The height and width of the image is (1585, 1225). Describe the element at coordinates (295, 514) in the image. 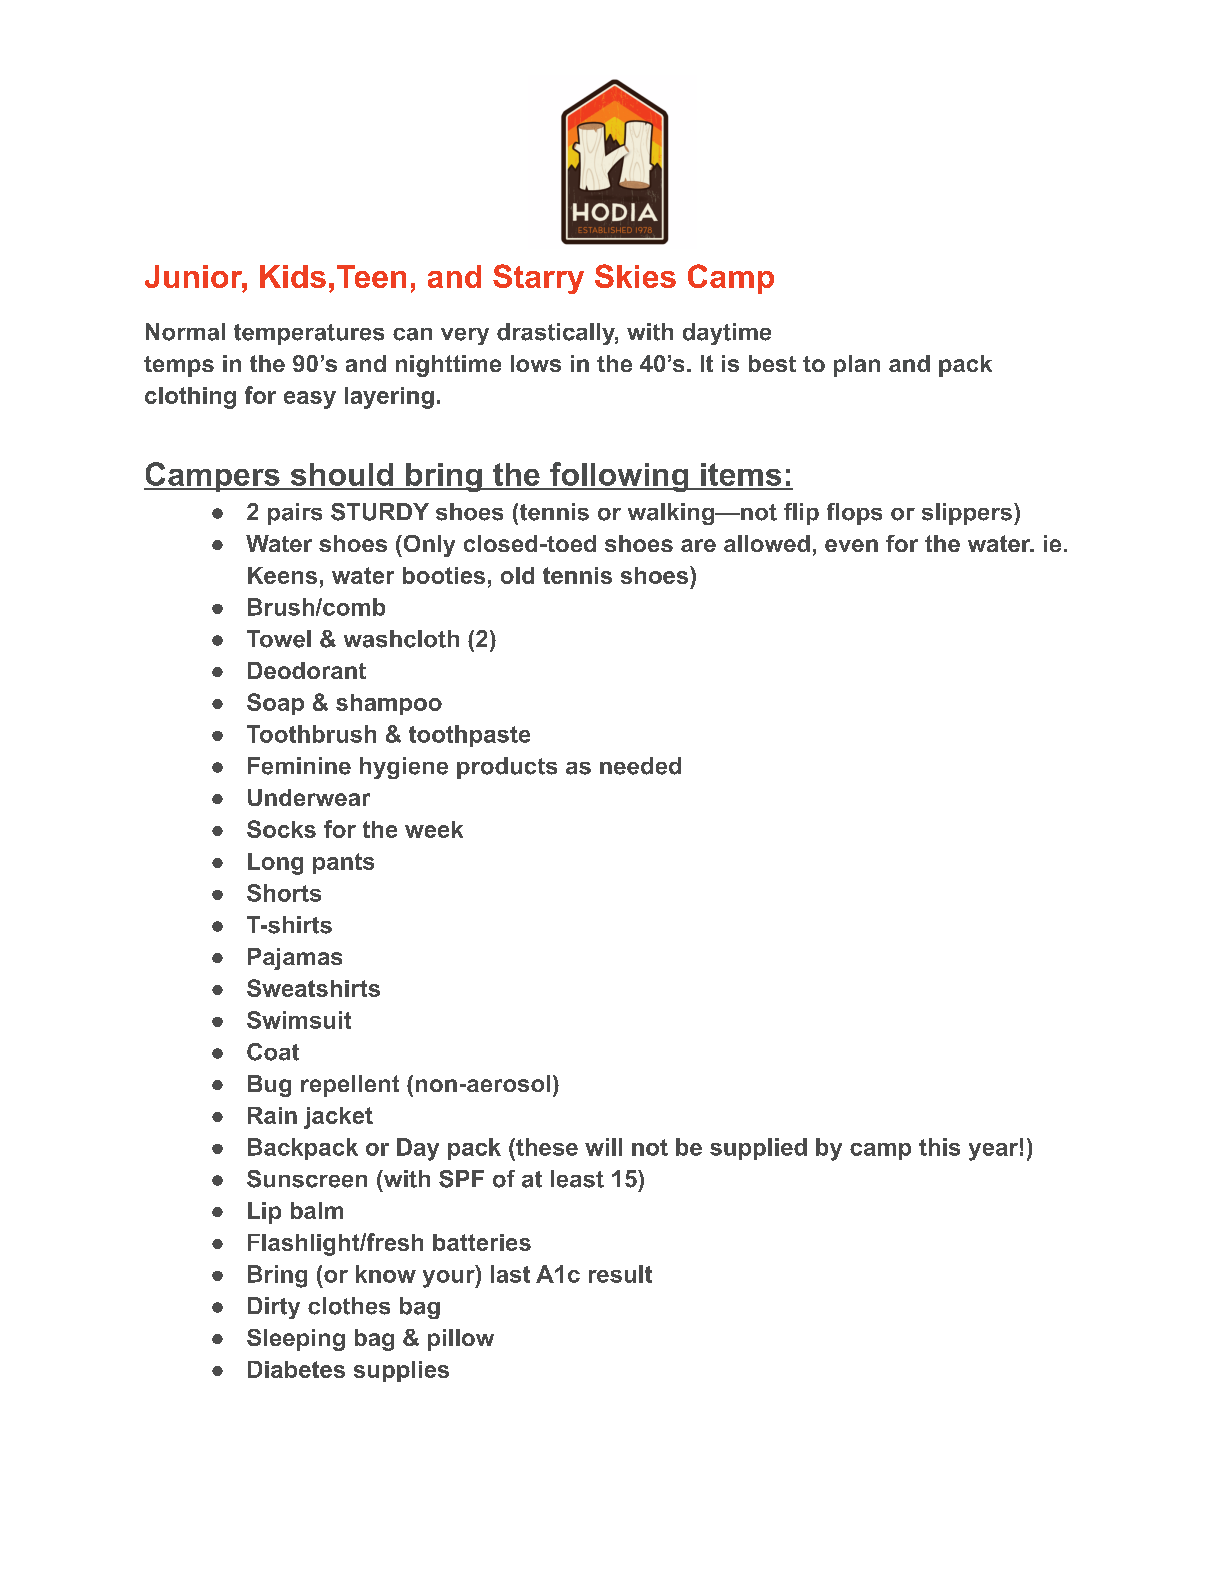

I see `pairs` at that location.
